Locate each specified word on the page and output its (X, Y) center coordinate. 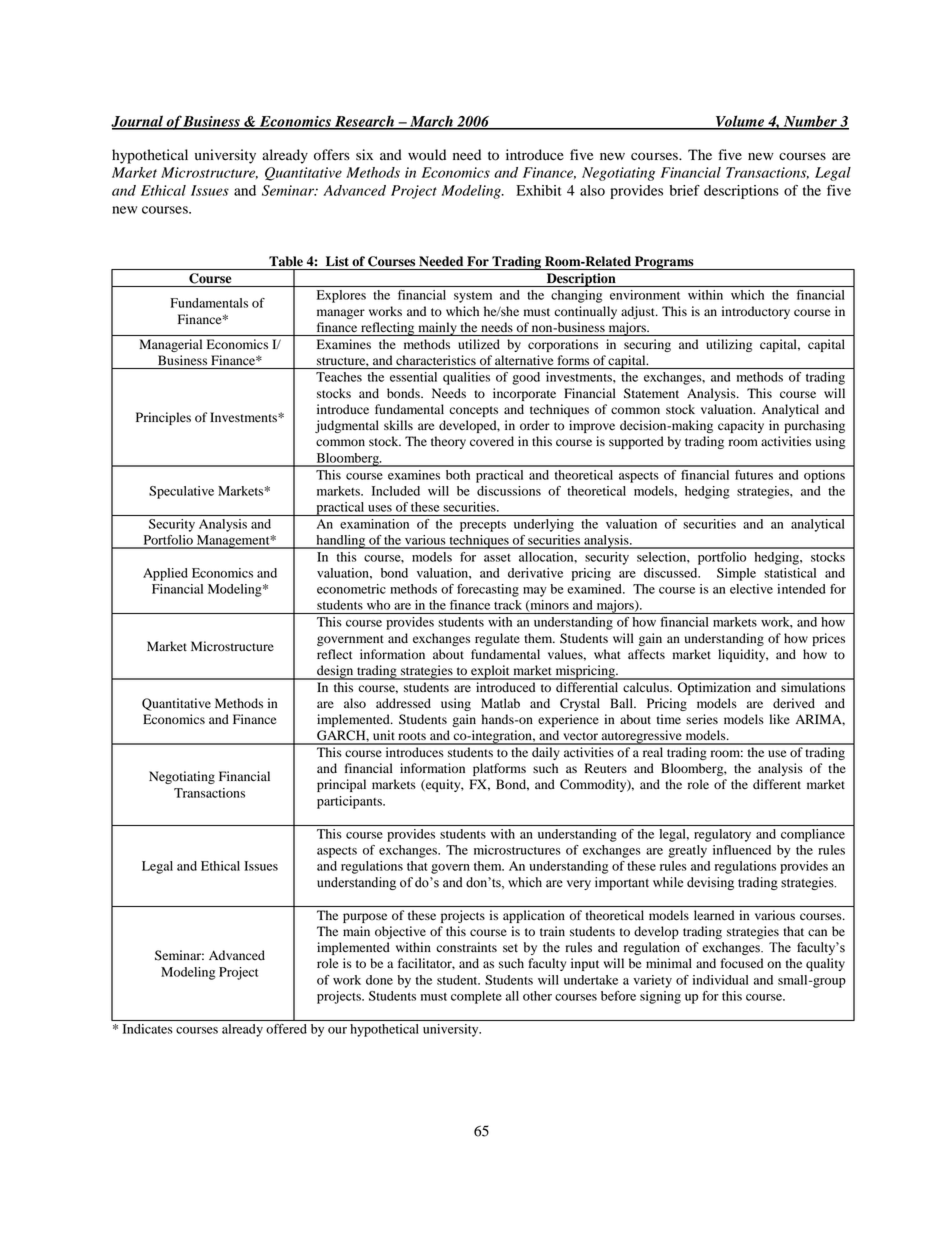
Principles (163, 418)
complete (476, 997)
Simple (736, 574)
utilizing (729, 345)
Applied (165, 574)
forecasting (488, 590)
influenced (742, 850)
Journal (138, 122)
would (427, 155)
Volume (740, 122)
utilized (479, 344)
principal (341, 785)
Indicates (147, 1029)
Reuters (606, 768)
